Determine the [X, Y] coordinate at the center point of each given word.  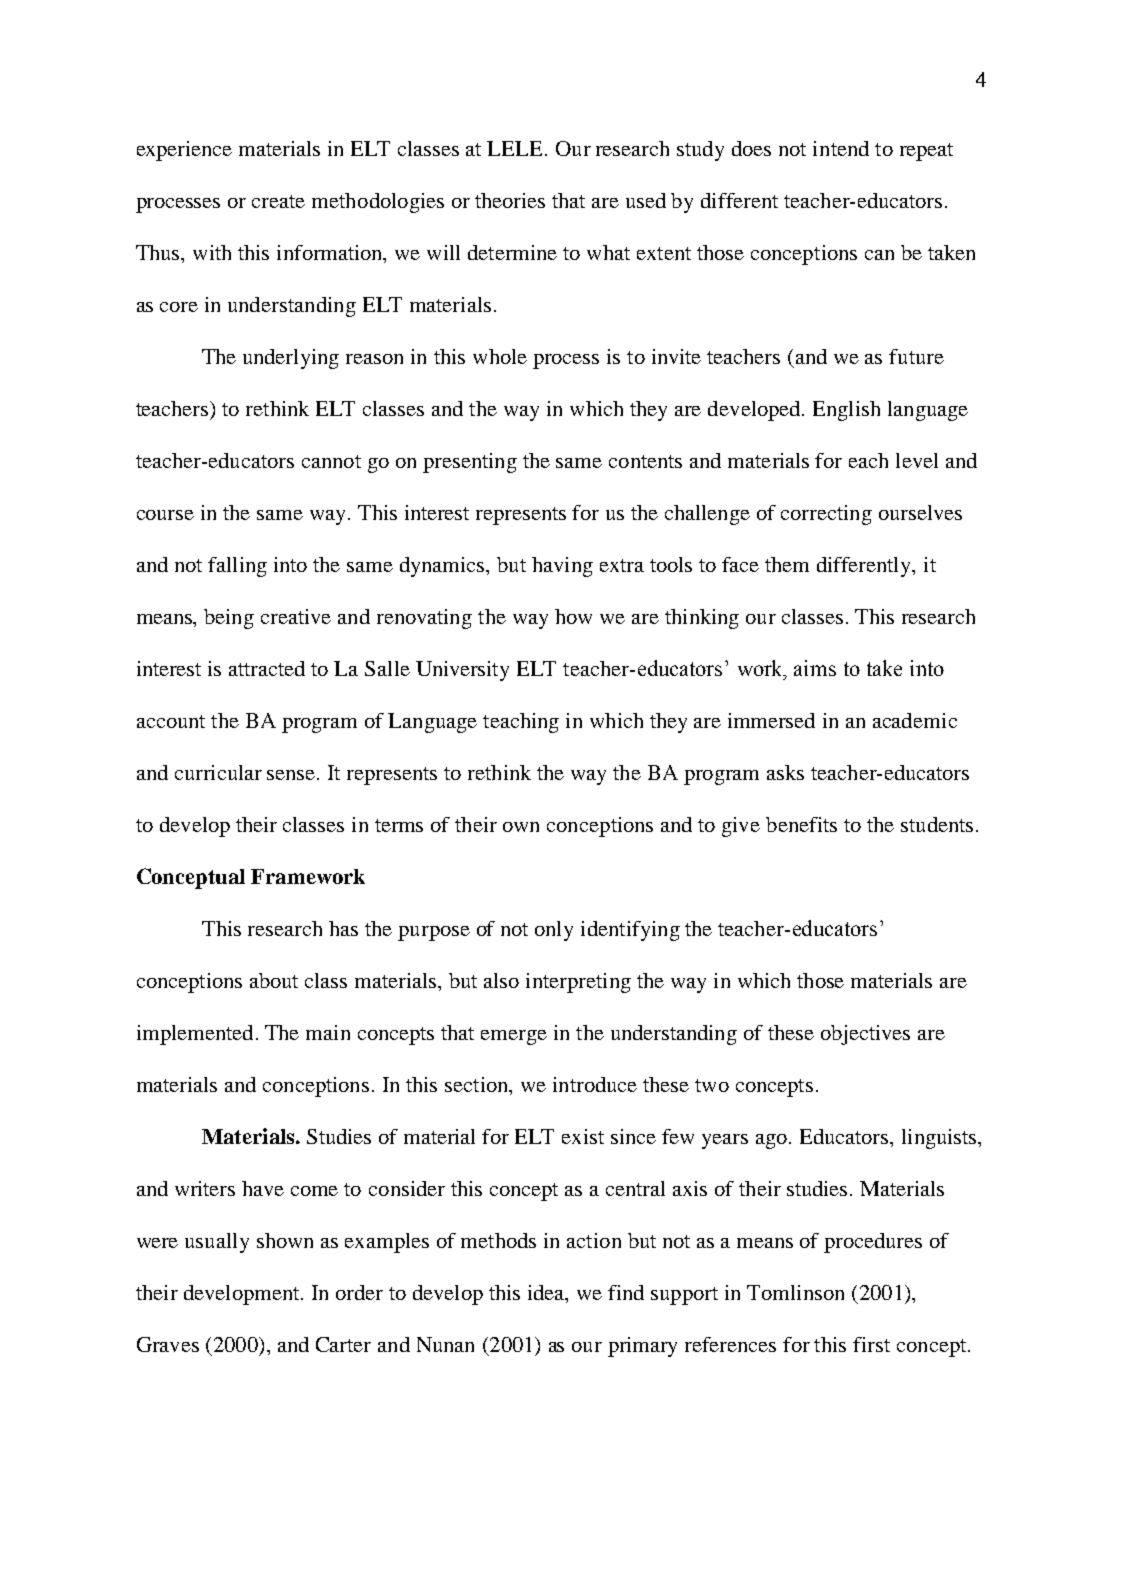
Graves [168, 1344]
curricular [218, 772]
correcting [826, 515]
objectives [865, 1035]
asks [785, 772]
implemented [195, 1035]
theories [510, 200]
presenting [470, 463]
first [871, 1344]
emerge [514, 1037]
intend [841, 148]
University [462, 671]
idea [547, 1292]
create [278, 201]
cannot [331, 461]
